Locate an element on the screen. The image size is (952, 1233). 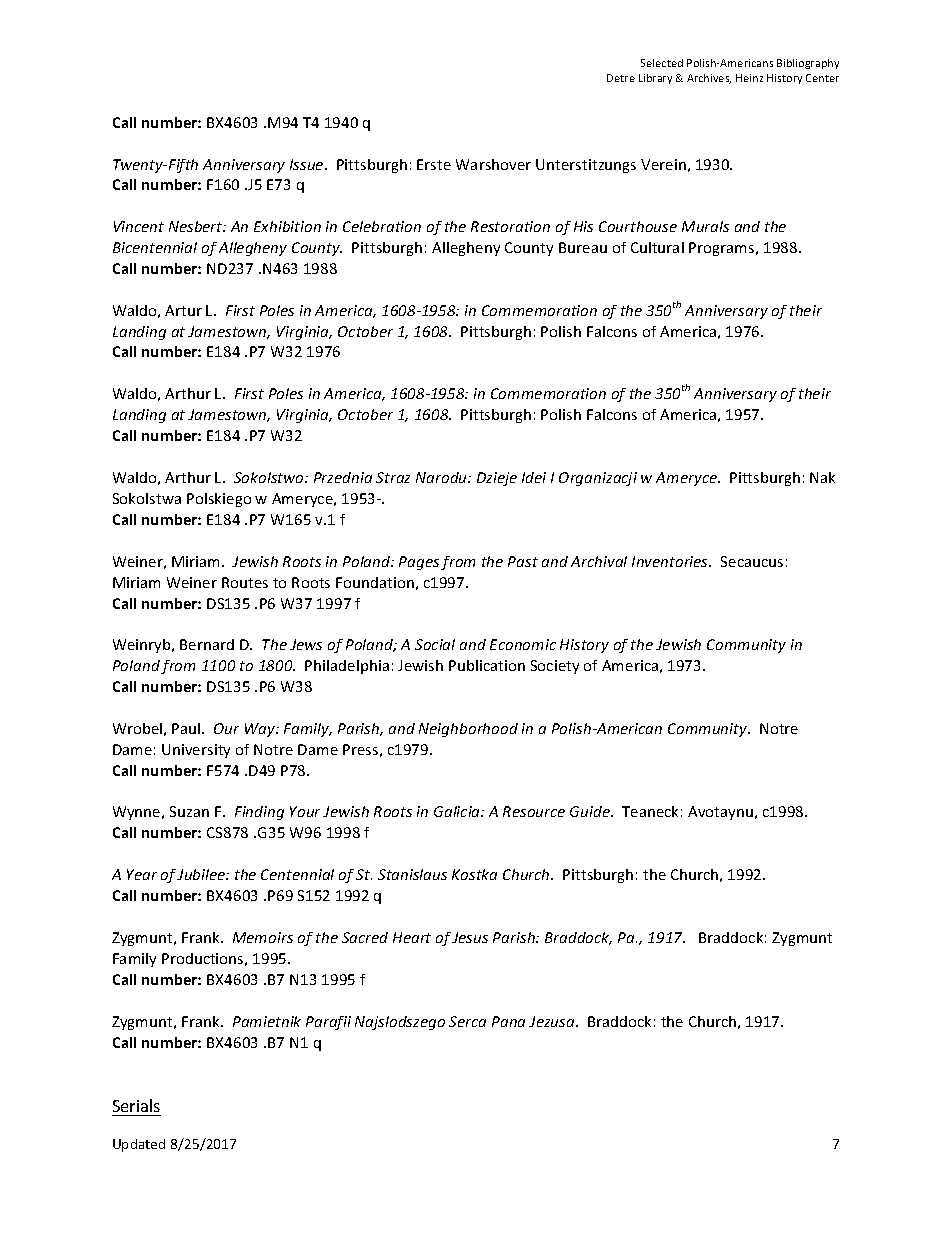
Artur is located at coordinates (183, 310).
